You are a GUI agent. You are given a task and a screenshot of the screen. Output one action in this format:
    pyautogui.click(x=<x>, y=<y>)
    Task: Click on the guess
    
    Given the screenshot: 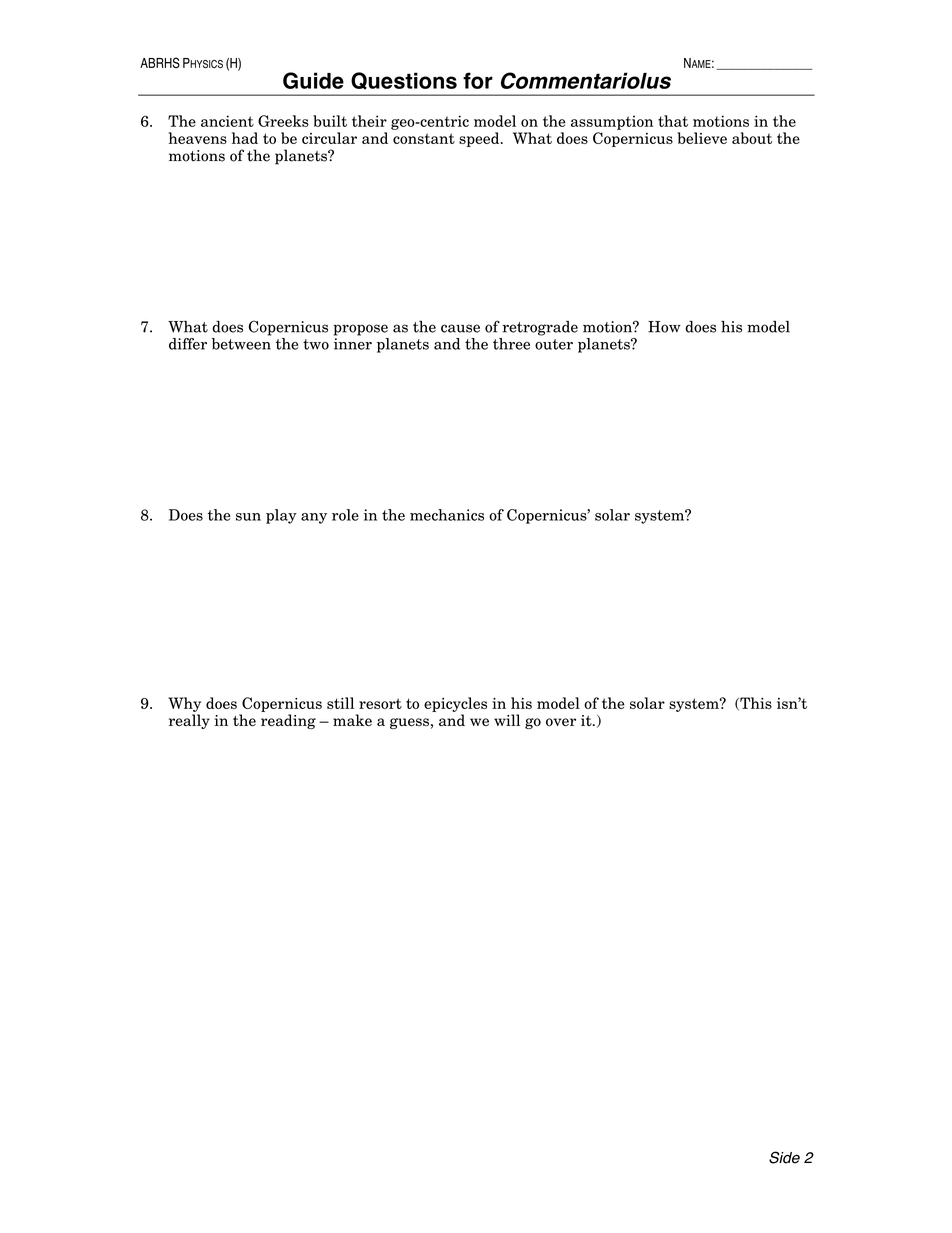 What is the action you would take?
    pyautogui.click(x=409, y=723)
